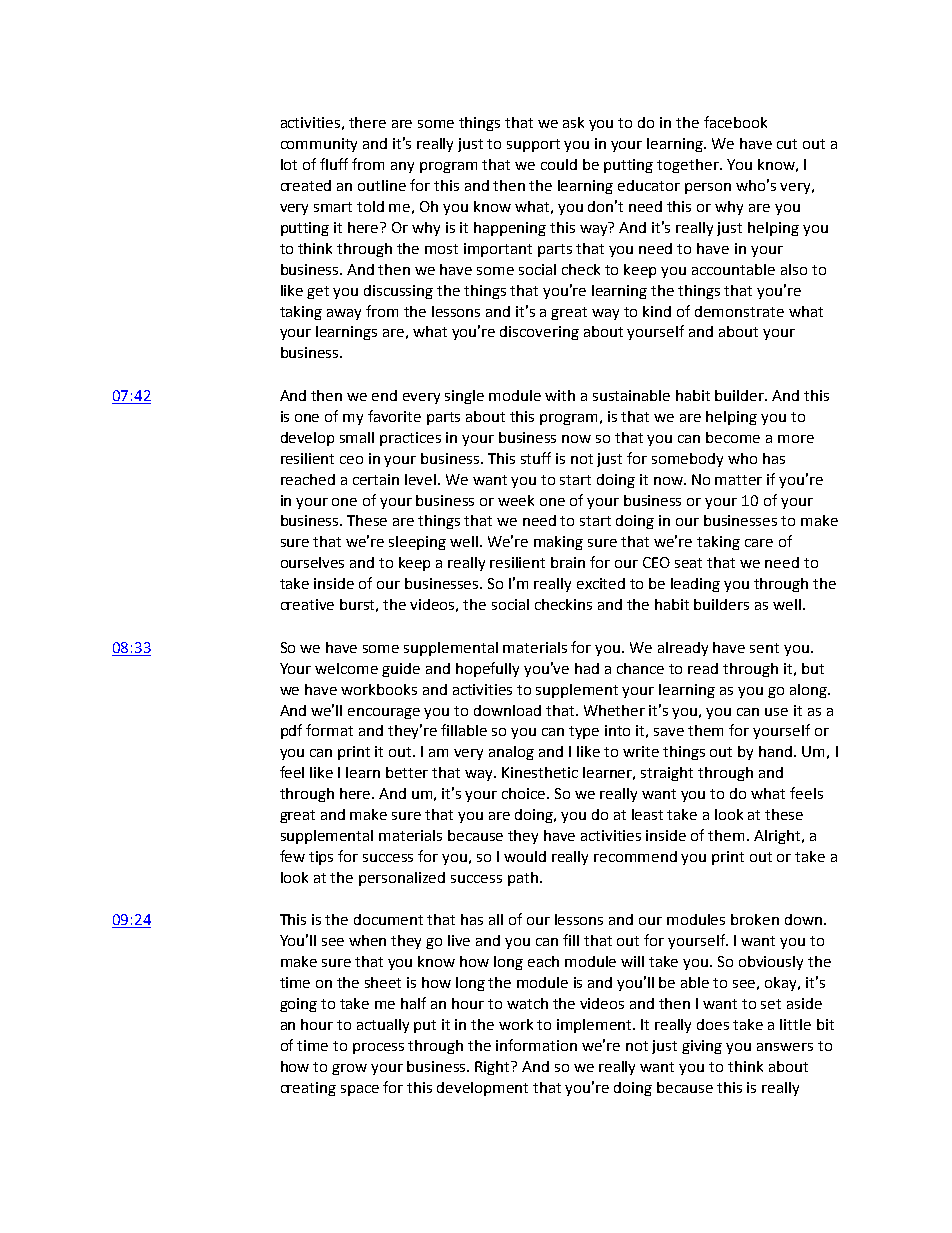 The height and width of the screenshot is (1233, 952). I want to click on better, so click(407, 772).
